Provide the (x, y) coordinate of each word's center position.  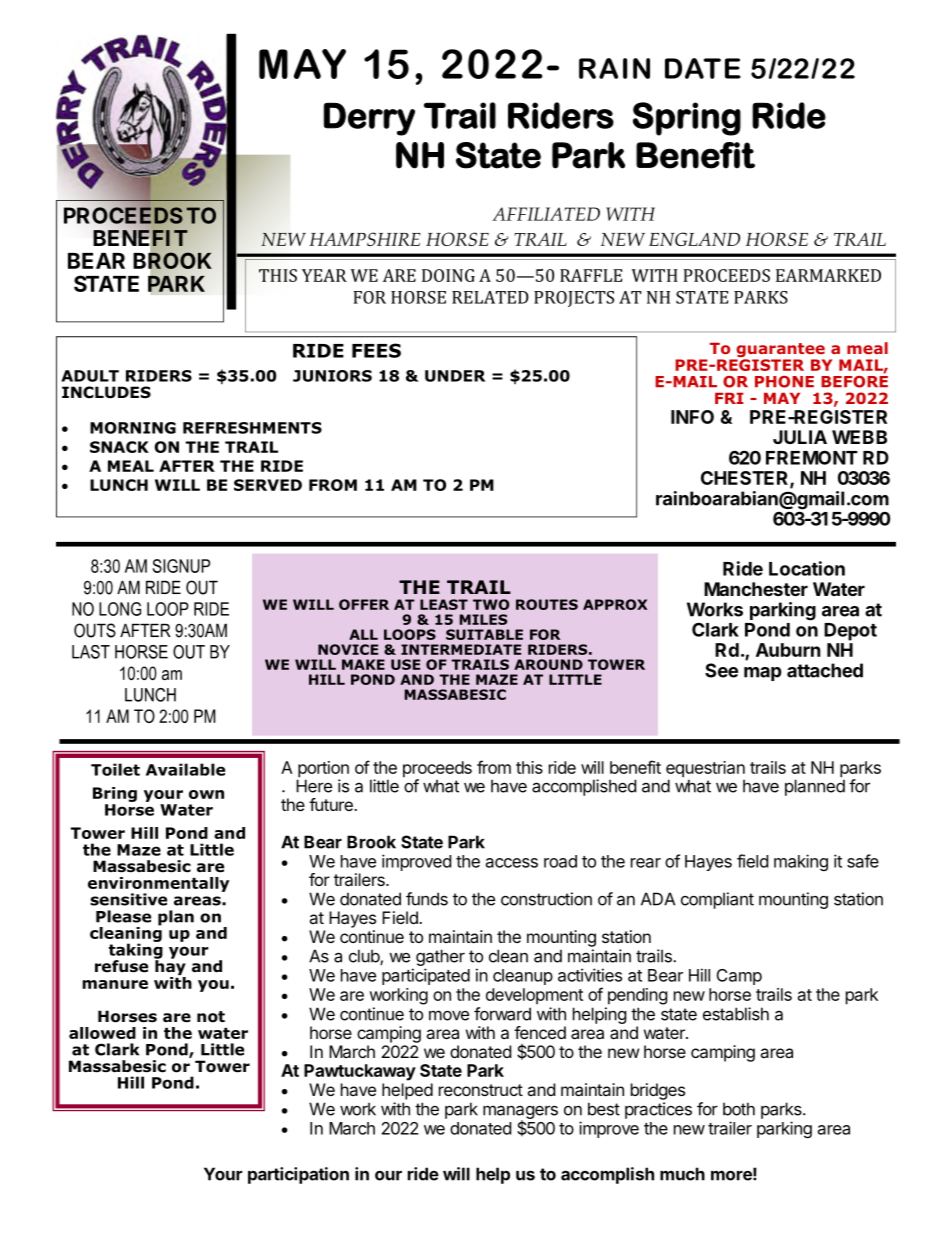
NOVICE (348, 649)
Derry (369, 119)
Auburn (788, 650)
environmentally (158, 885)
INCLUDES (106, 392)
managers (520, 1113)
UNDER (455, 376)
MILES (483, 619)
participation (298, 1175)
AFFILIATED (546, 214)
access (512, 863)
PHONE (784, 382)
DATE (703, 68)
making (801, 862)
